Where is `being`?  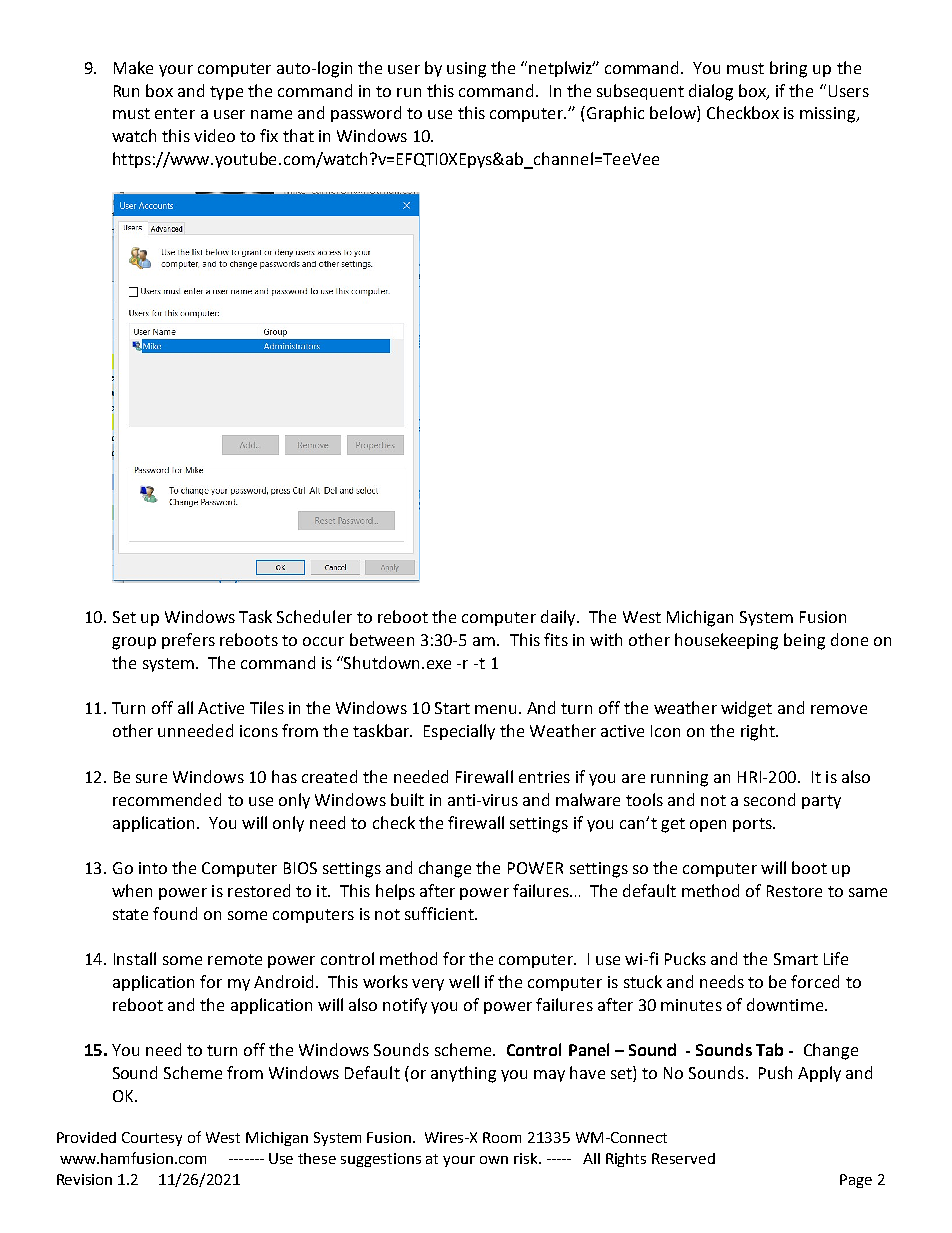 being is located at coordinates (804, 641).
